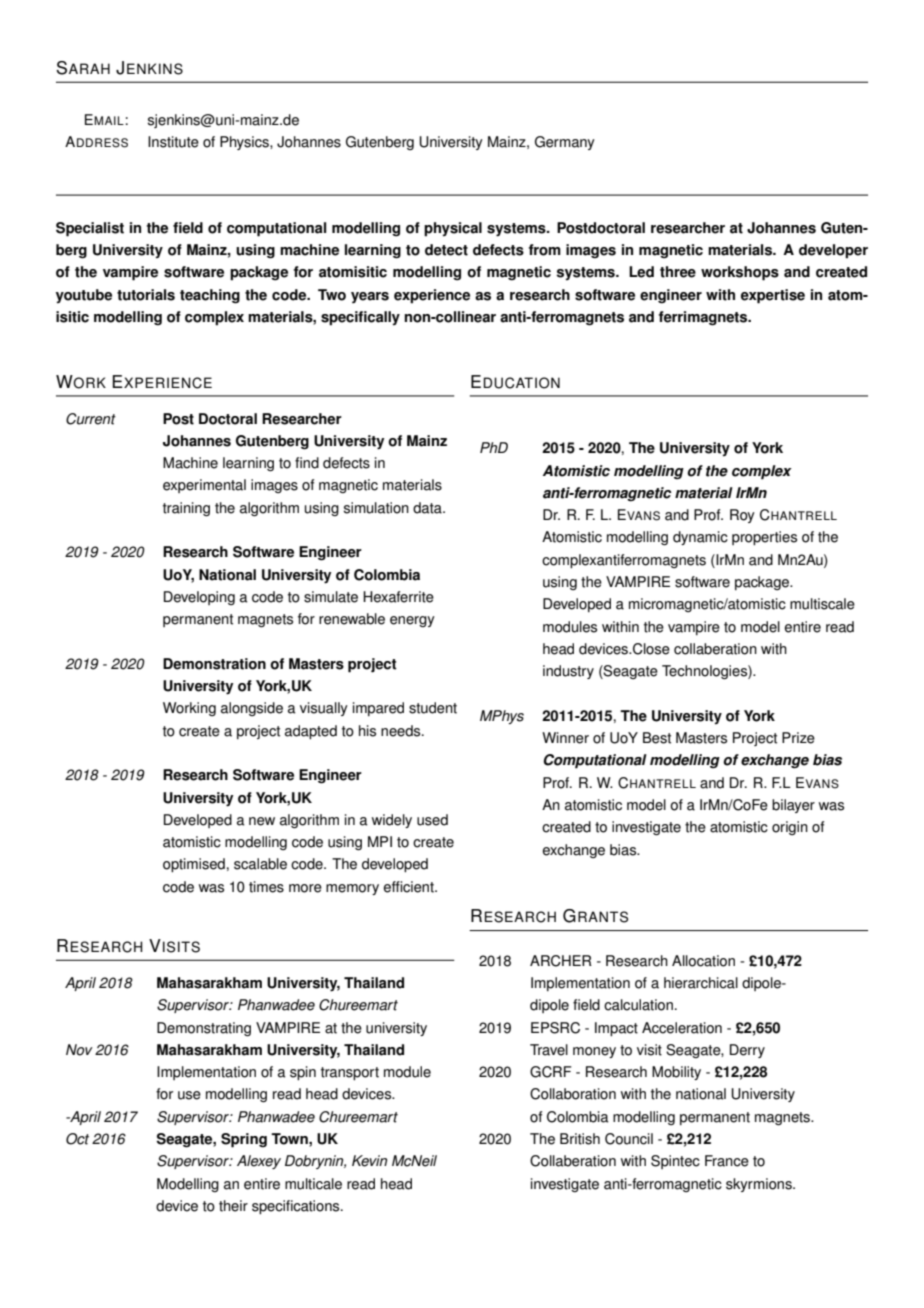 This image has width=924, height=1308. I want to click on expertise, so click(773, 296).
